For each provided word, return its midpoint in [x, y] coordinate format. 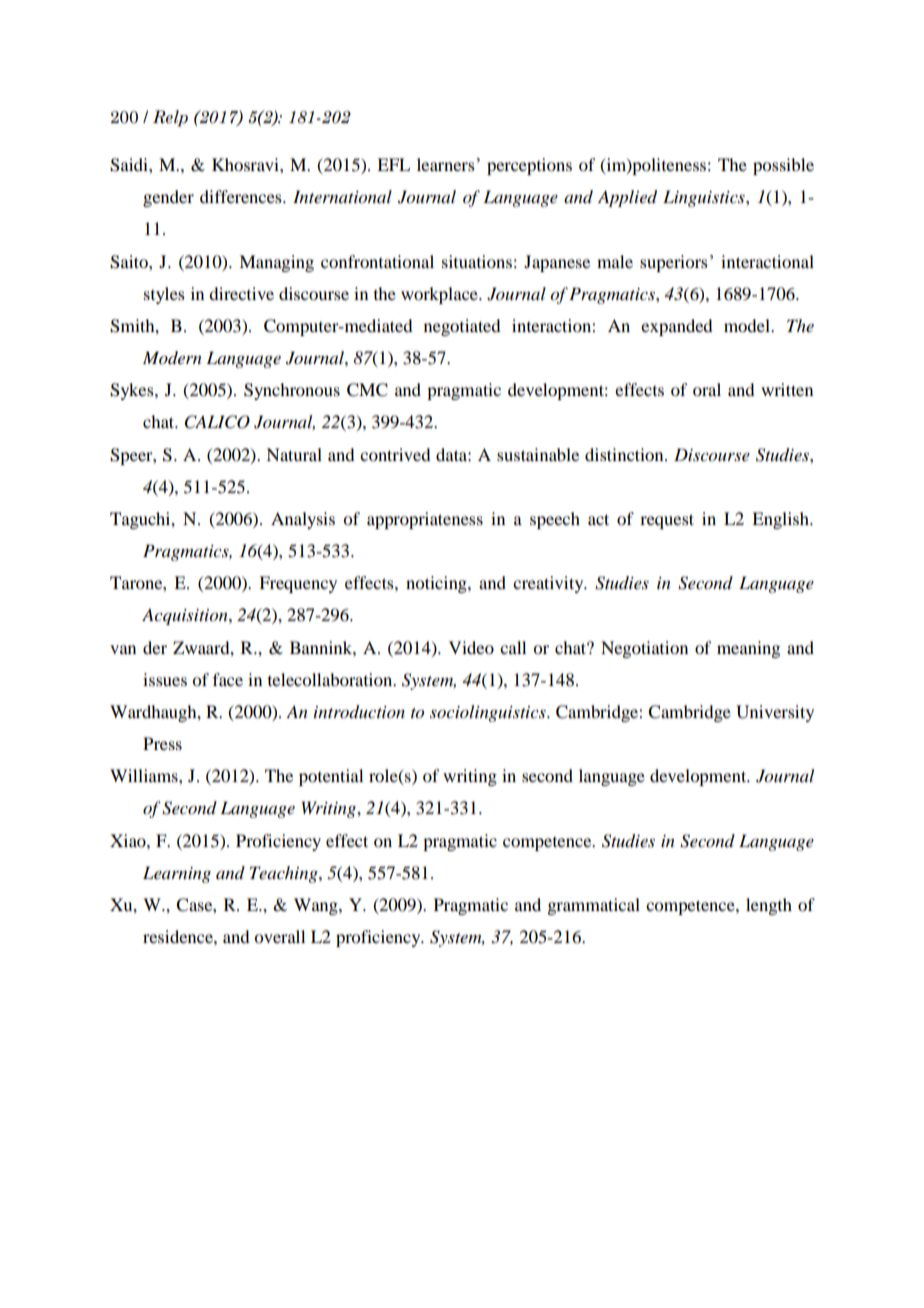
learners [446, 164]
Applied [627, 198]
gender [168, 198]
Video [471, 647]
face [228, 679]
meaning [748, 649]
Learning [177, 874]
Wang [317, 906]
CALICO [217, 422]
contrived [395, 454]
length [769, 906]
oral [707, 389]
